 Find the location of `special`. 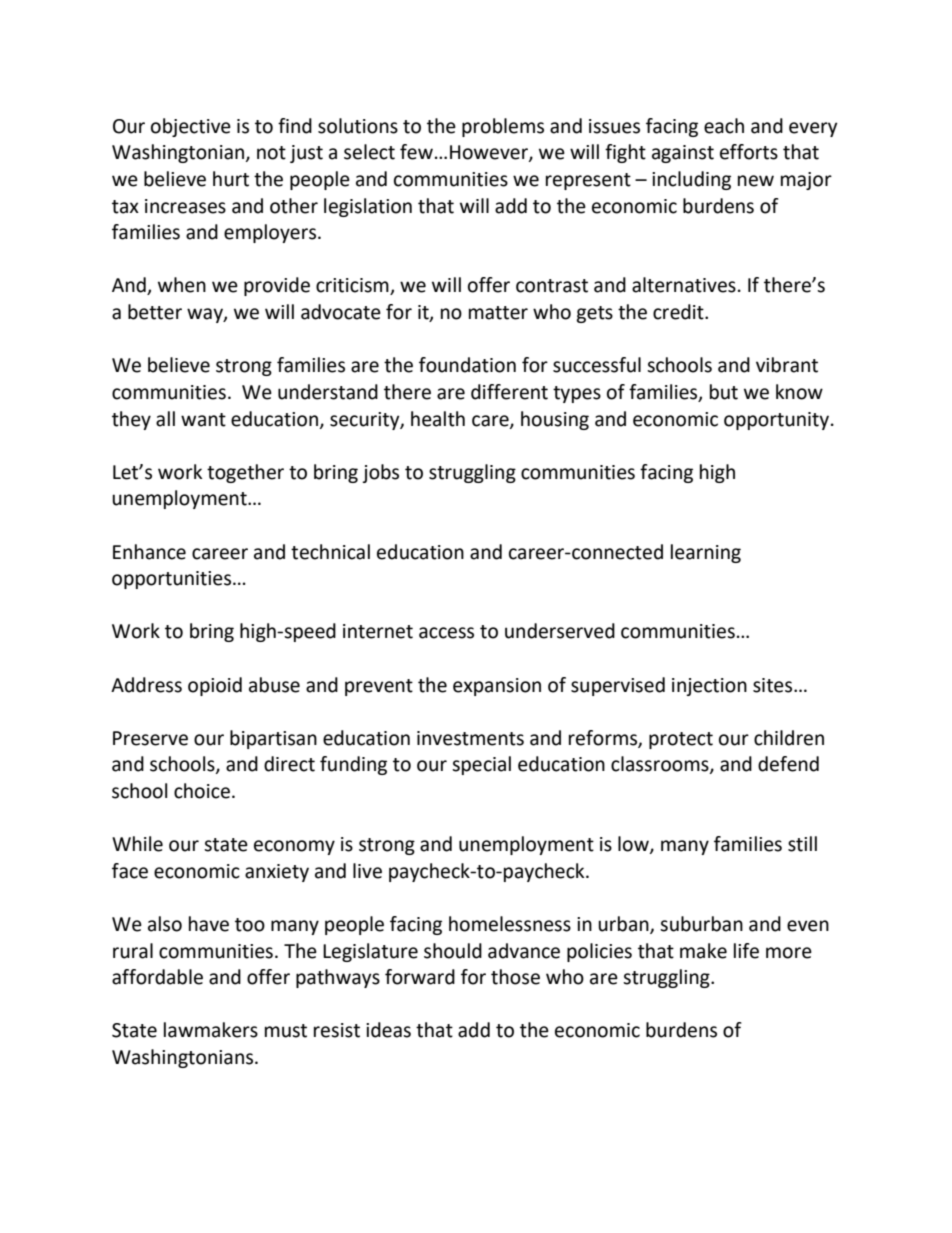

special is located at coordinates (481, 765).
